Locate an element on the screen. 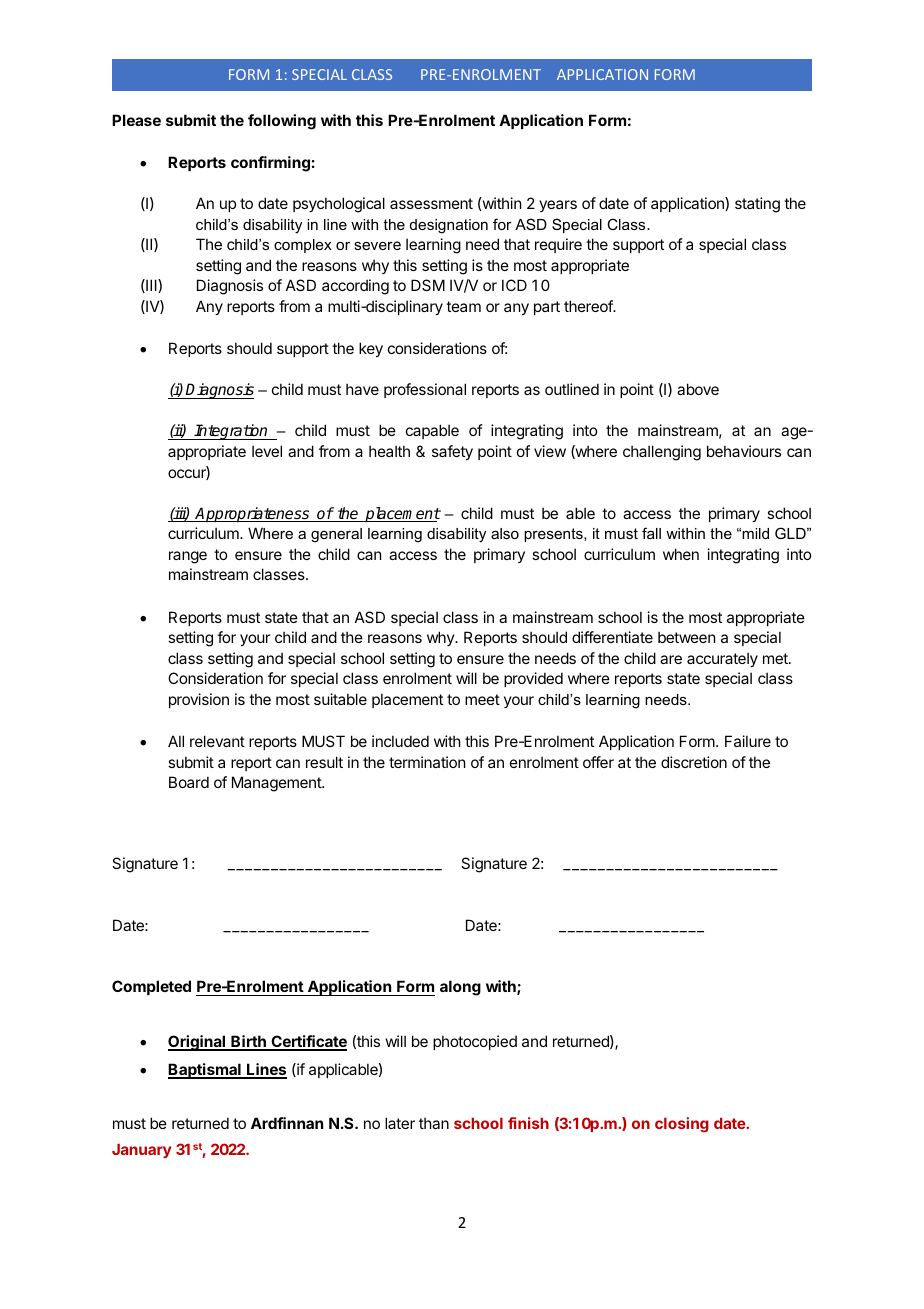  also is located at coordinates (505, 533).
